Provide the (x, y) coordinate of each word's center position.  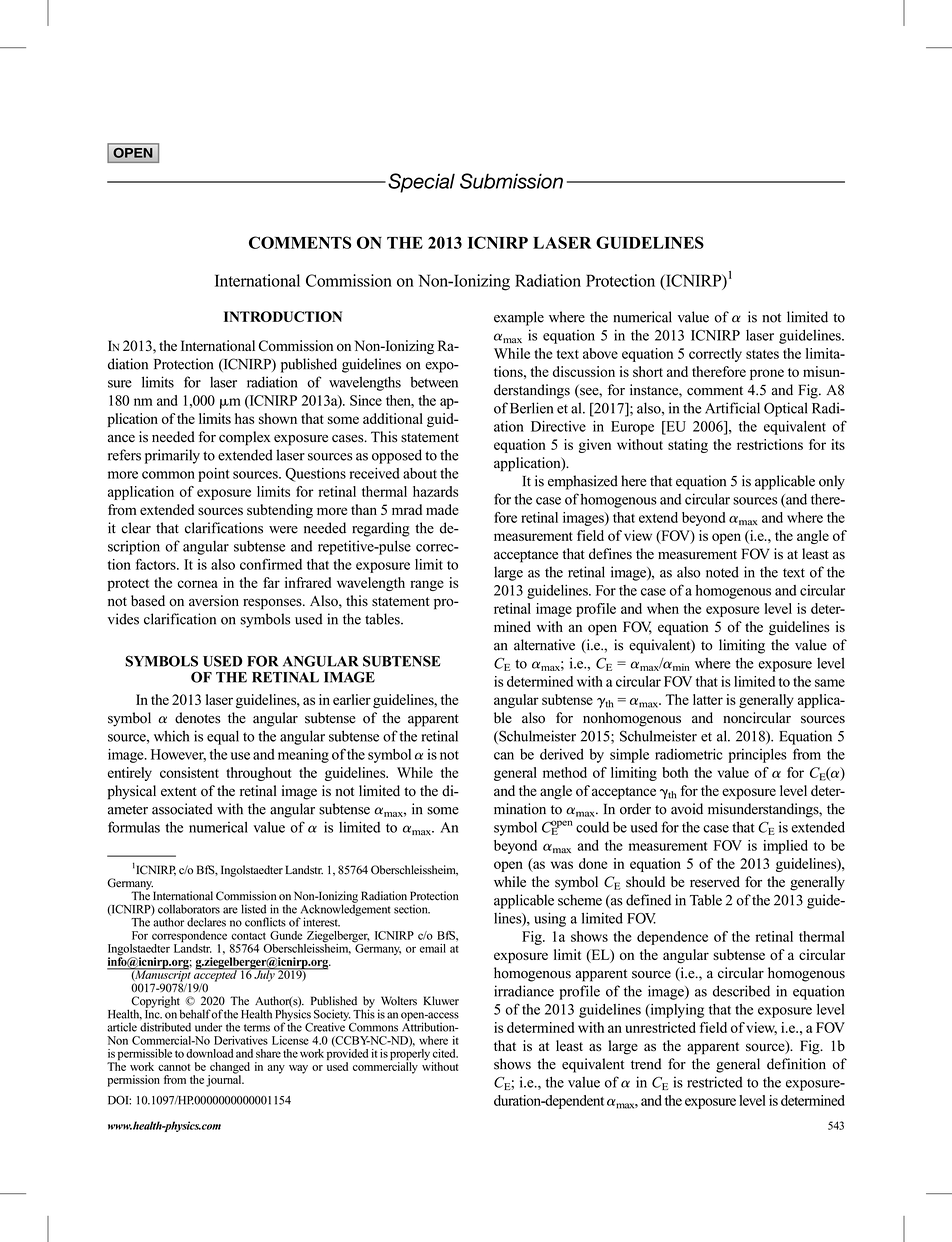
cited (445, 1053)
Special (421, 183)
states (762, 354)
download (209, 1053)
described (741, 991)
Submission (511, 181)
